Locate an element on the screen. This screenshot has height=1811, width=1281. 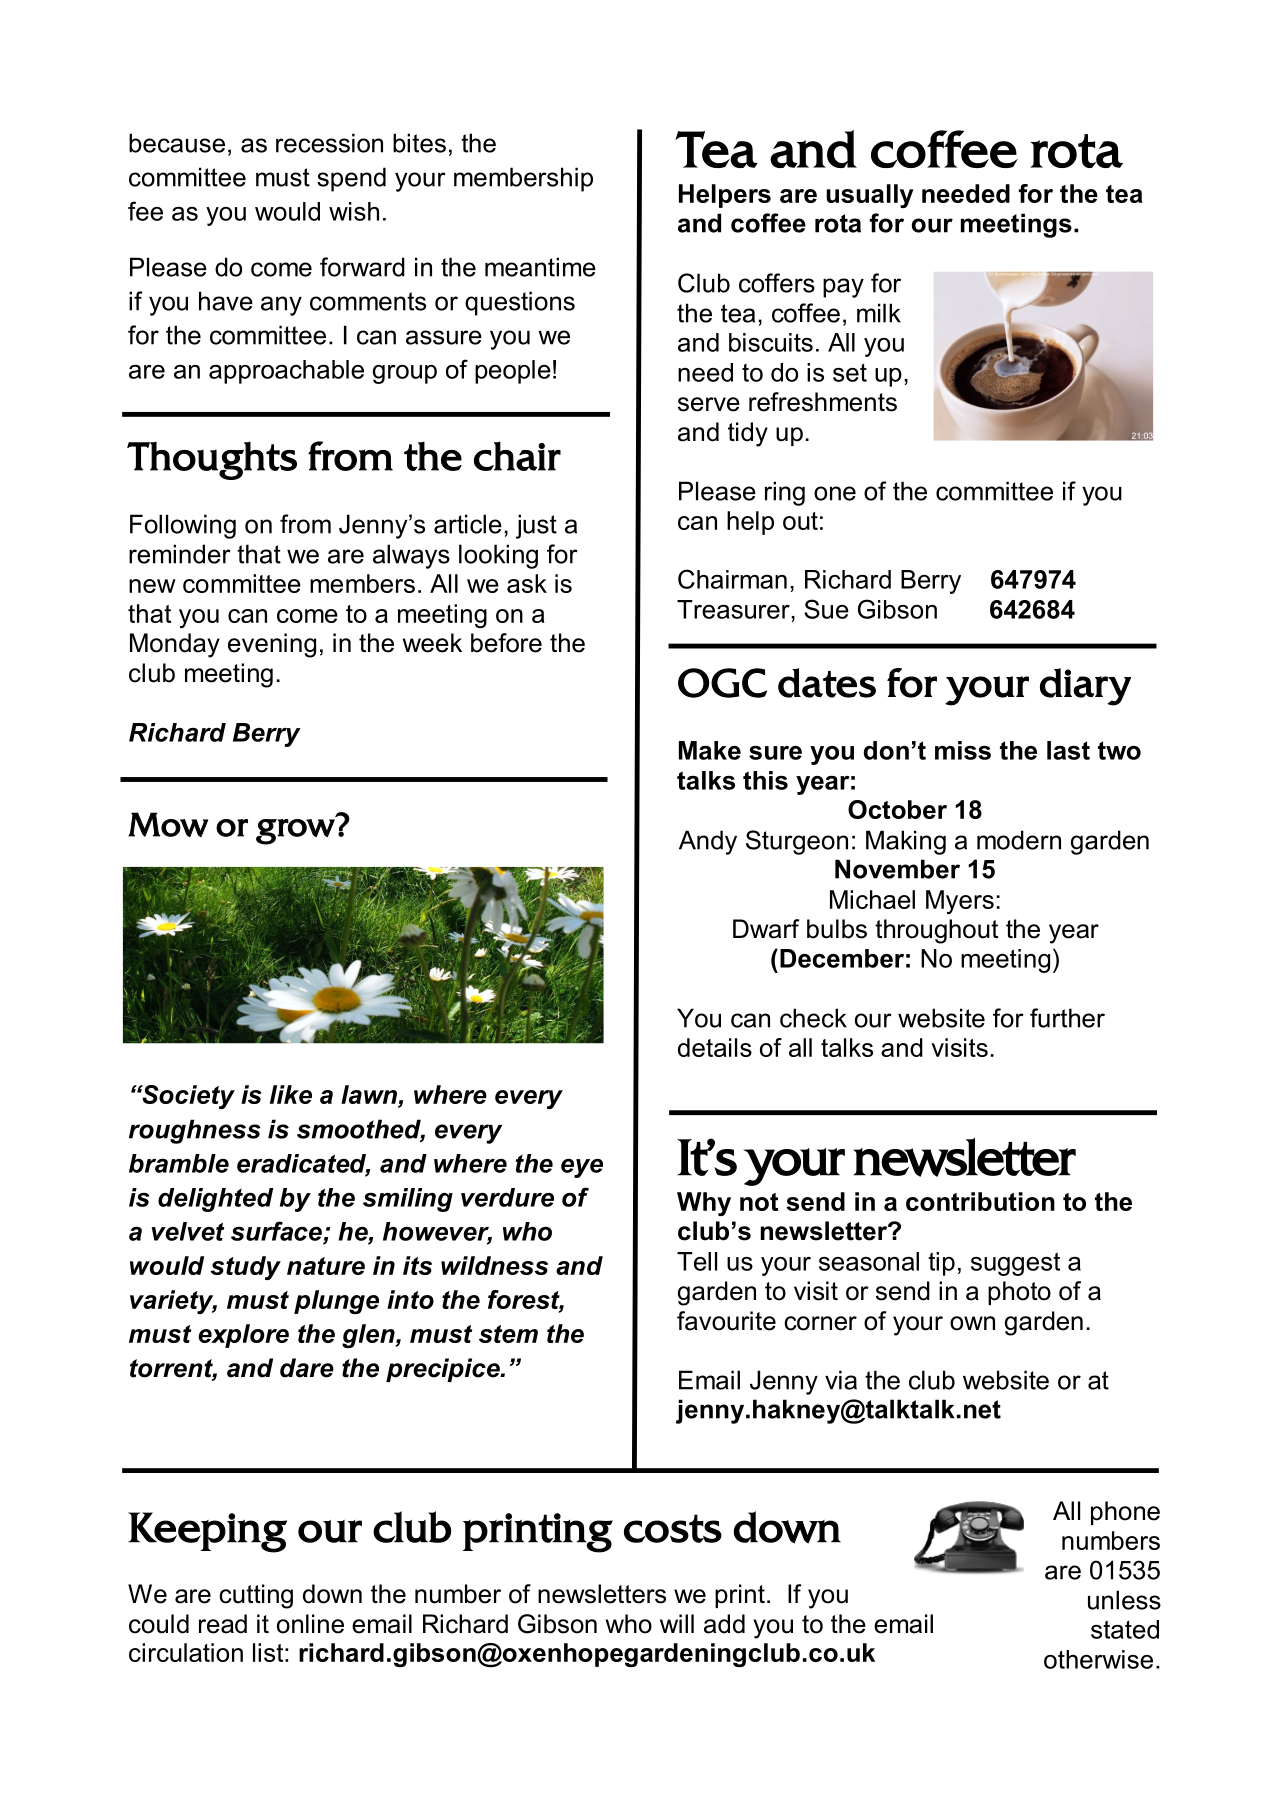
further is located at coordinates (1067, 1018).
